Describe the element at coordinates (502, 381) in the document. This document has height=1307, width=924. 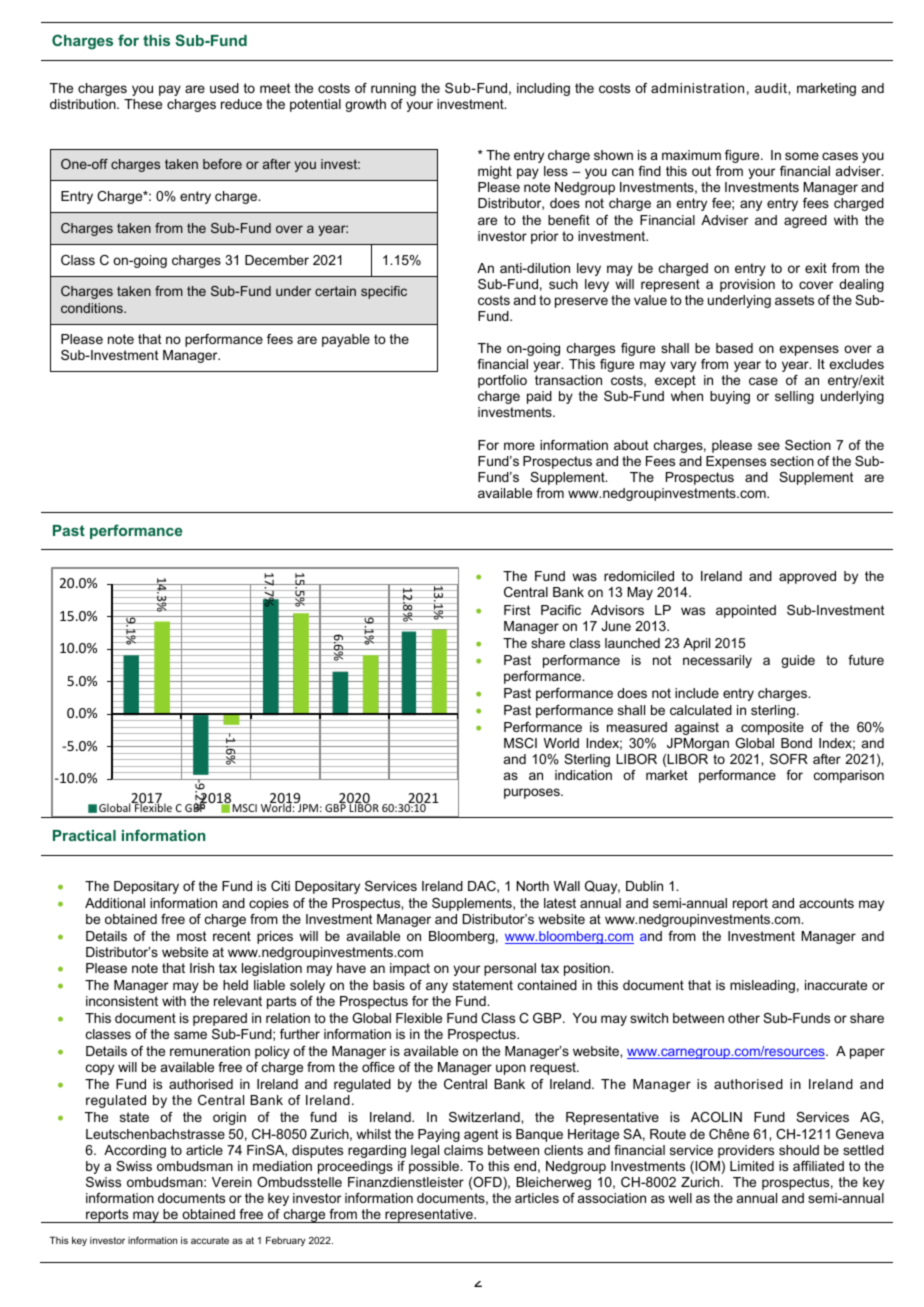
I see `portfolio` at that location.
